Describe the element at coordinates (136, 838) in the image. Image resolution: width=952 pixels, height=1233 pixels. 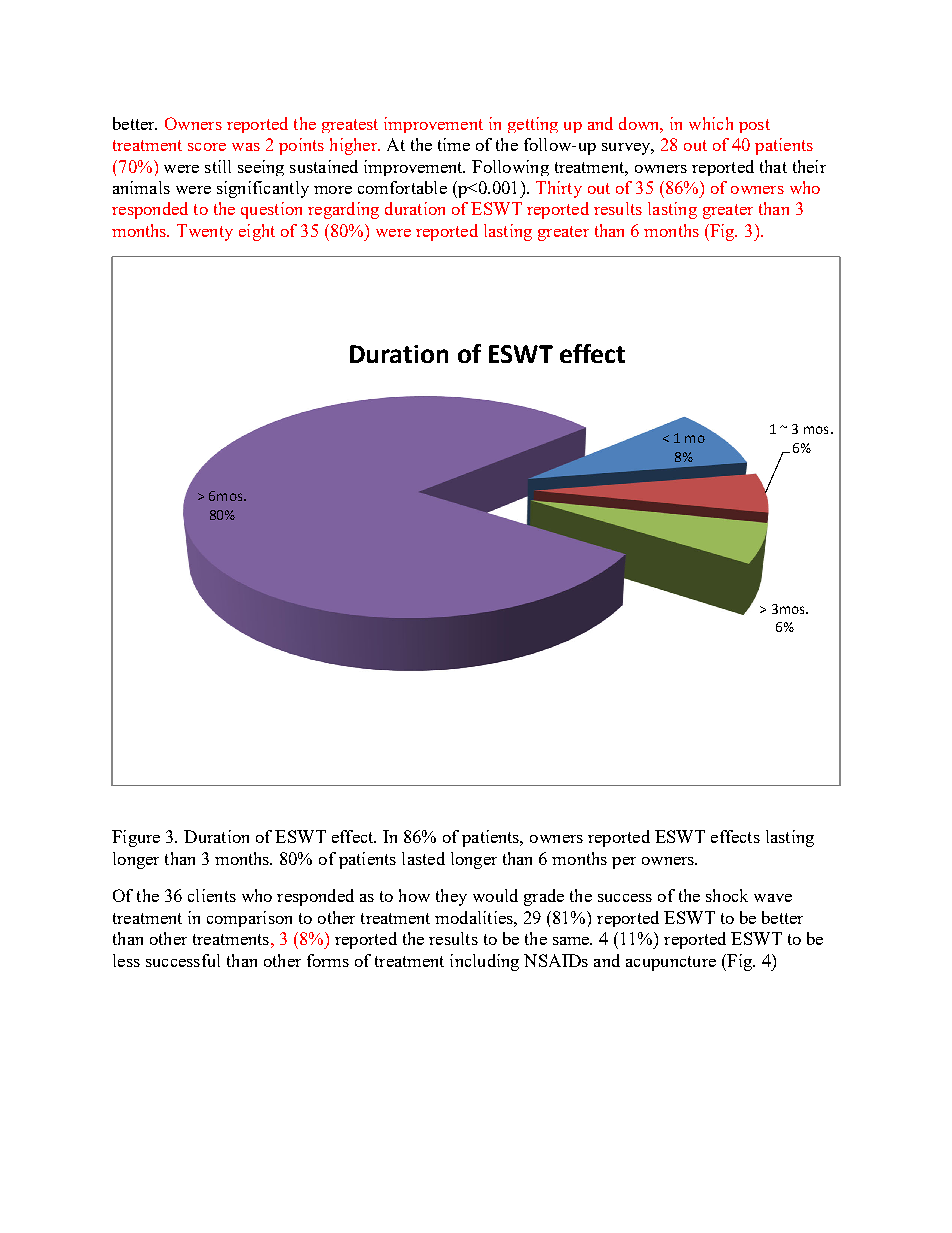
I see `Figure` at that location.
